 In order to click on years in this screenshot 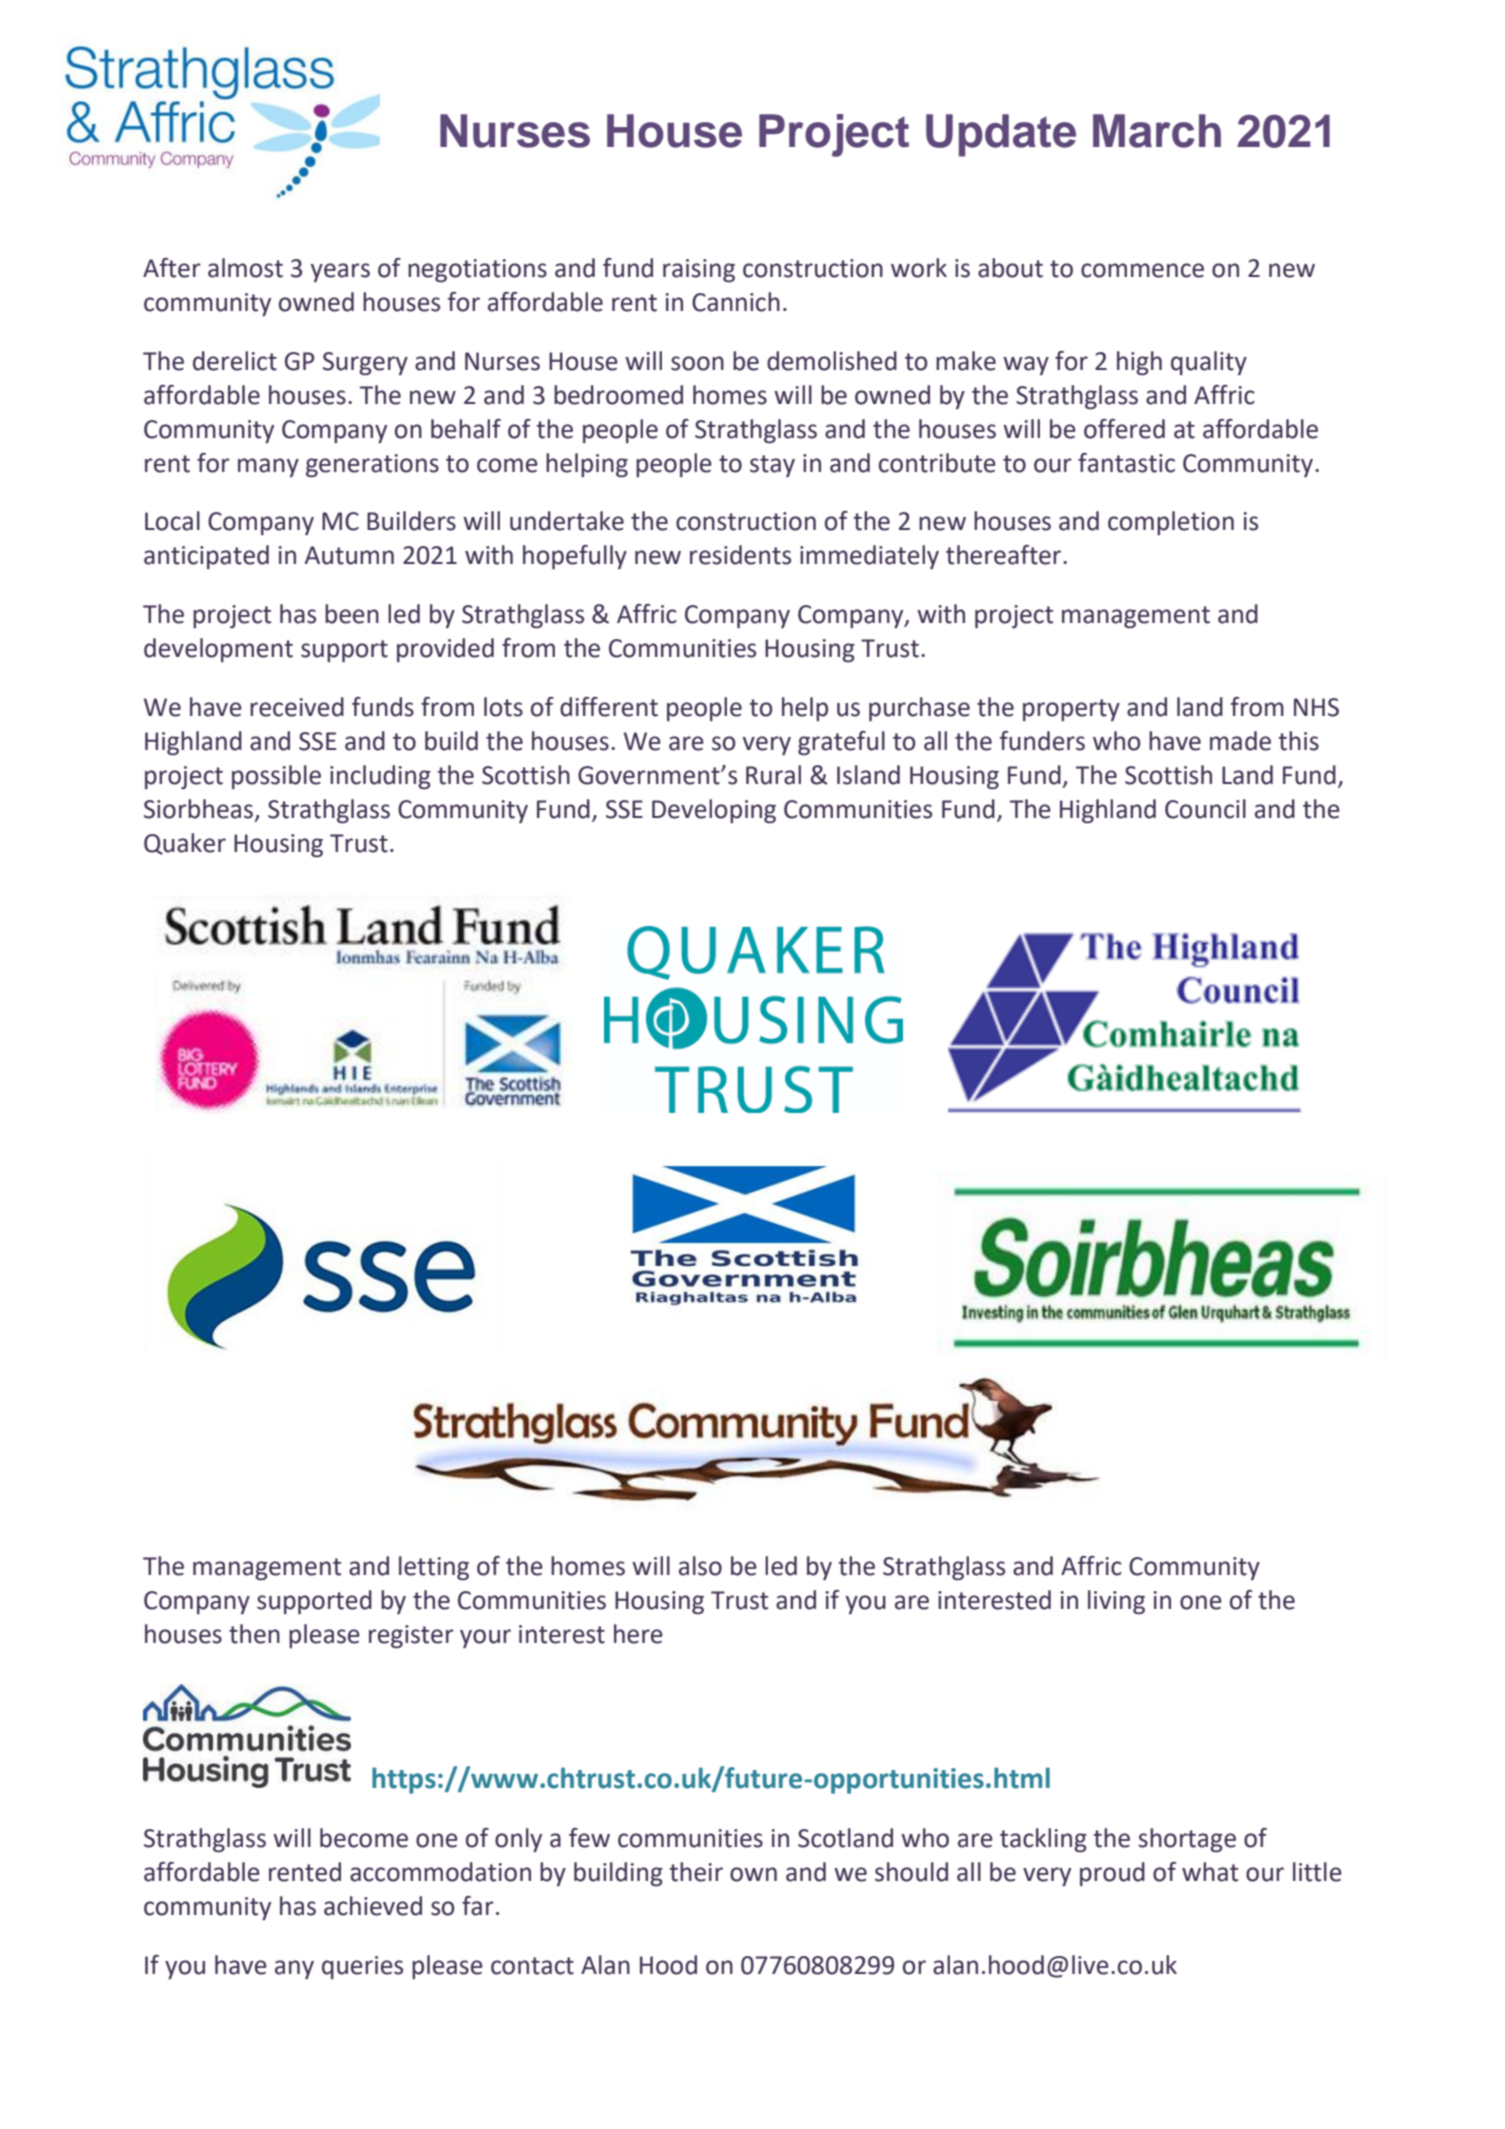, I will do `click(340, 272)`.
